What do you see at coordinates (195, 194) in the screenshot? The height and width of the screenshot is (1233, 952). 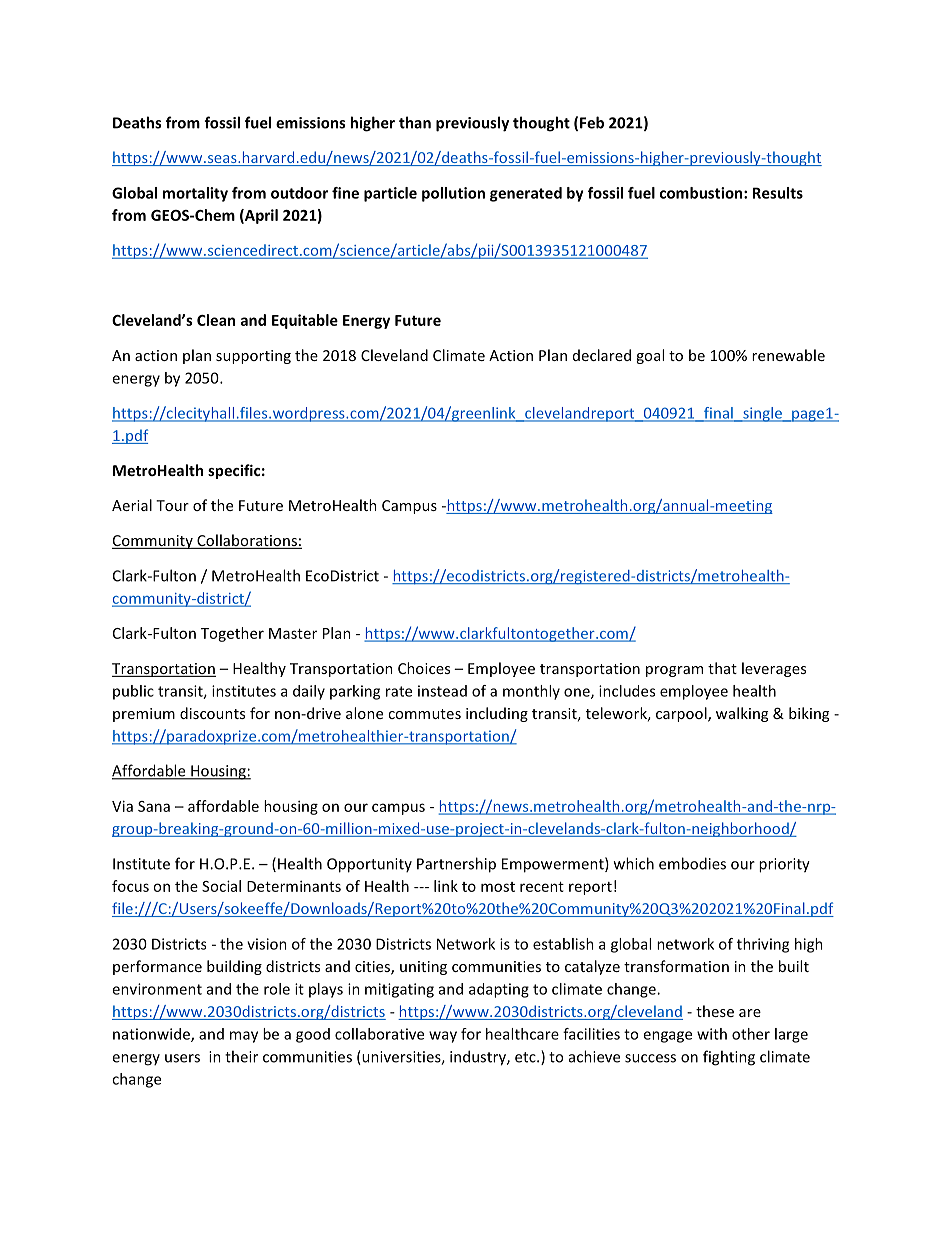 I see `mortality` at bounding box center [195, 194].
